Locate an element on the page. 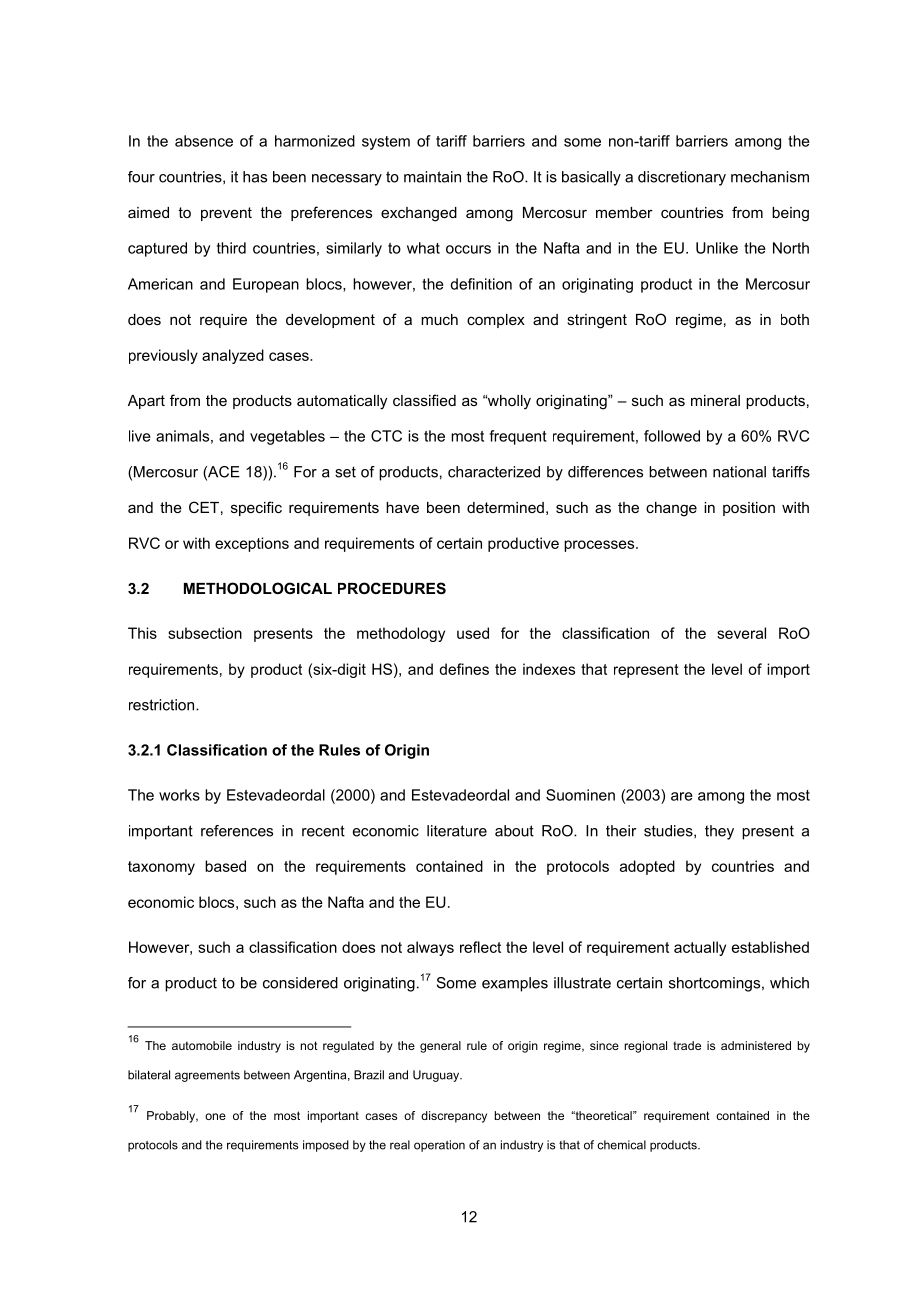  characterized is located at coordinates (494, 472).
